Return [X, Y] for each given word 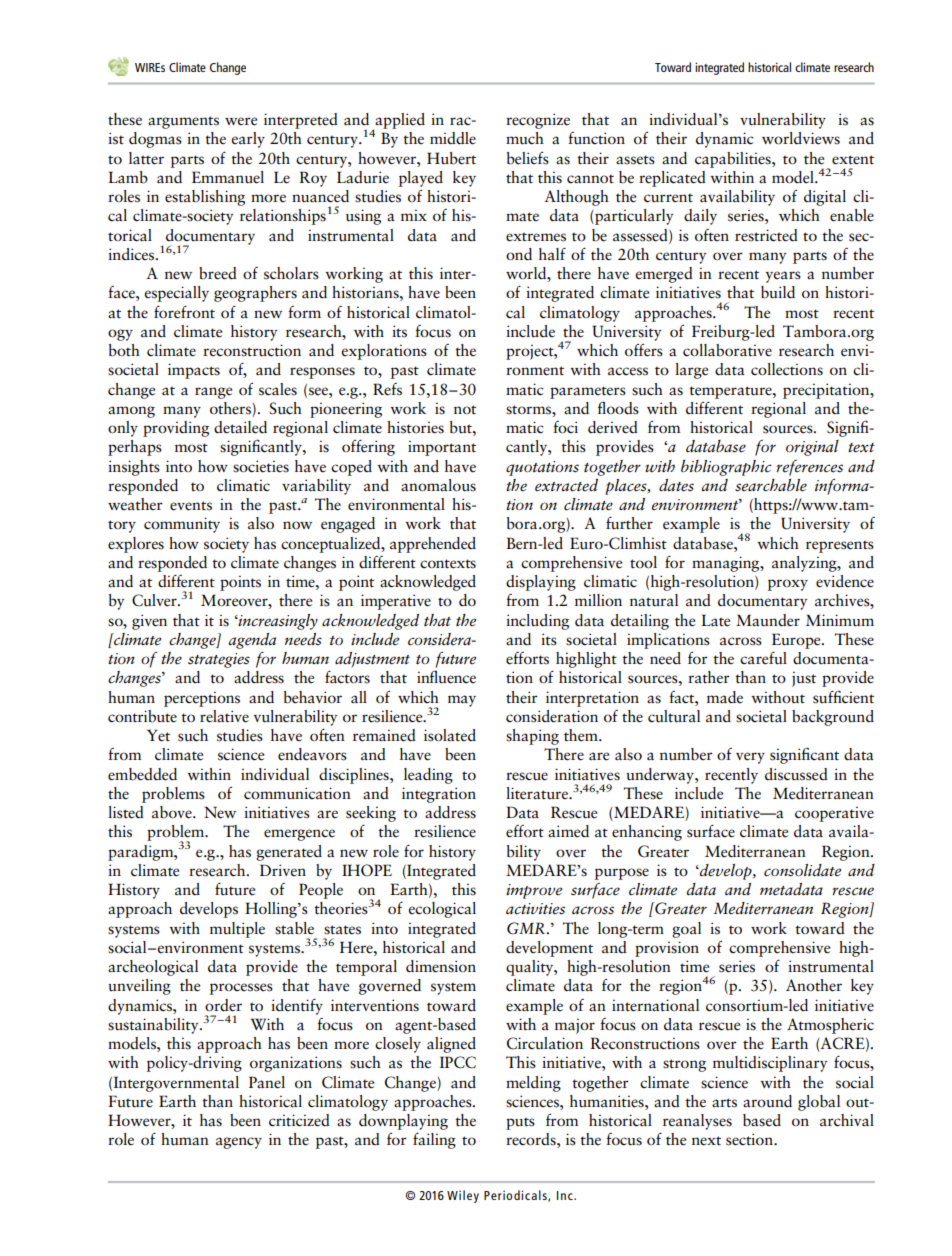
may [462, 701]
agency [239, 1143]
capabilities [734, 160]
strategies [219, 660]
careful [763, 658]
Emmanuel [228, 177]
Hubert [451, 158]
